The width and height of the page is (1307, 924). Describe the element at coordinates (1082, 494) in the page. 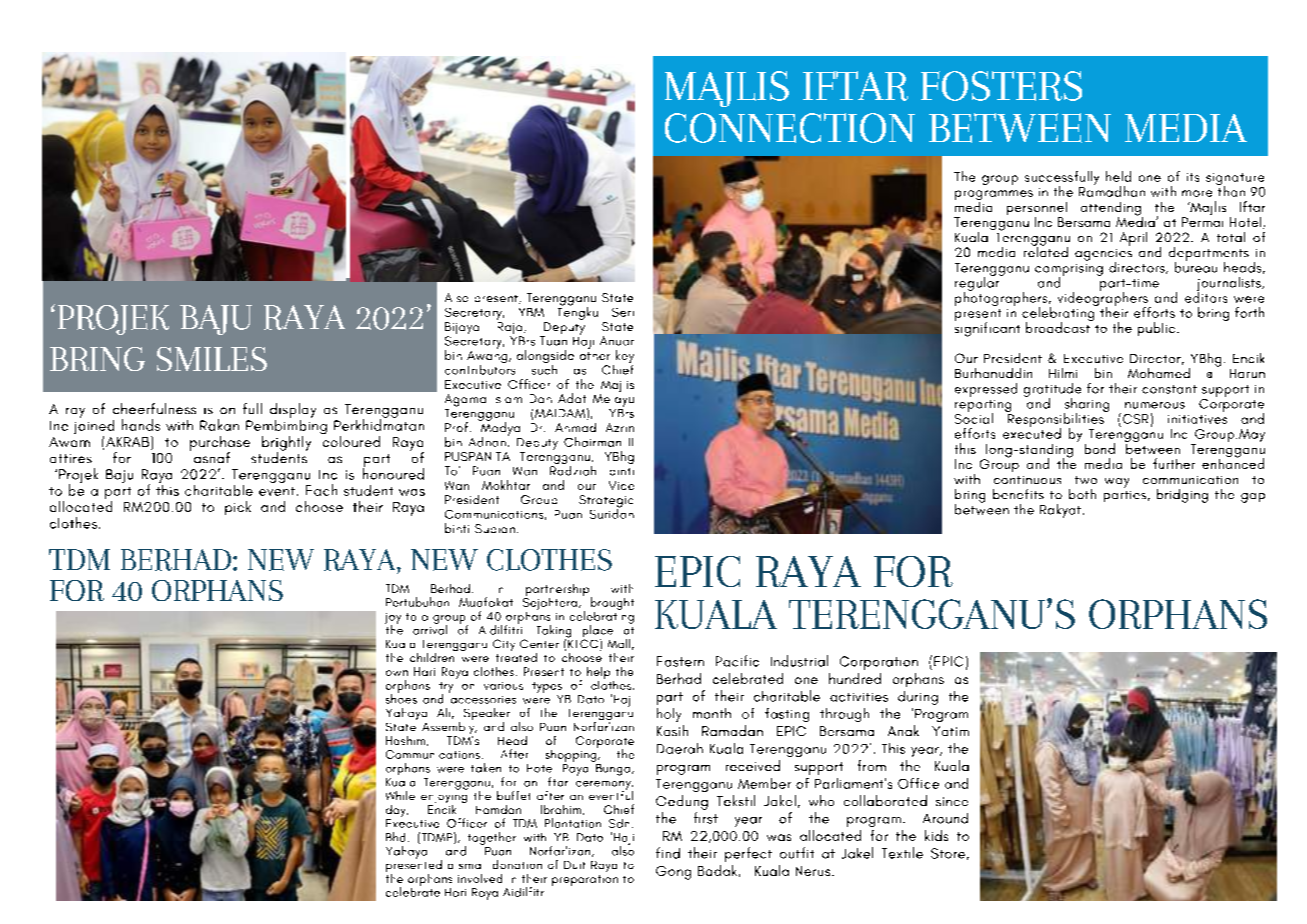

I see `both` at that location.
